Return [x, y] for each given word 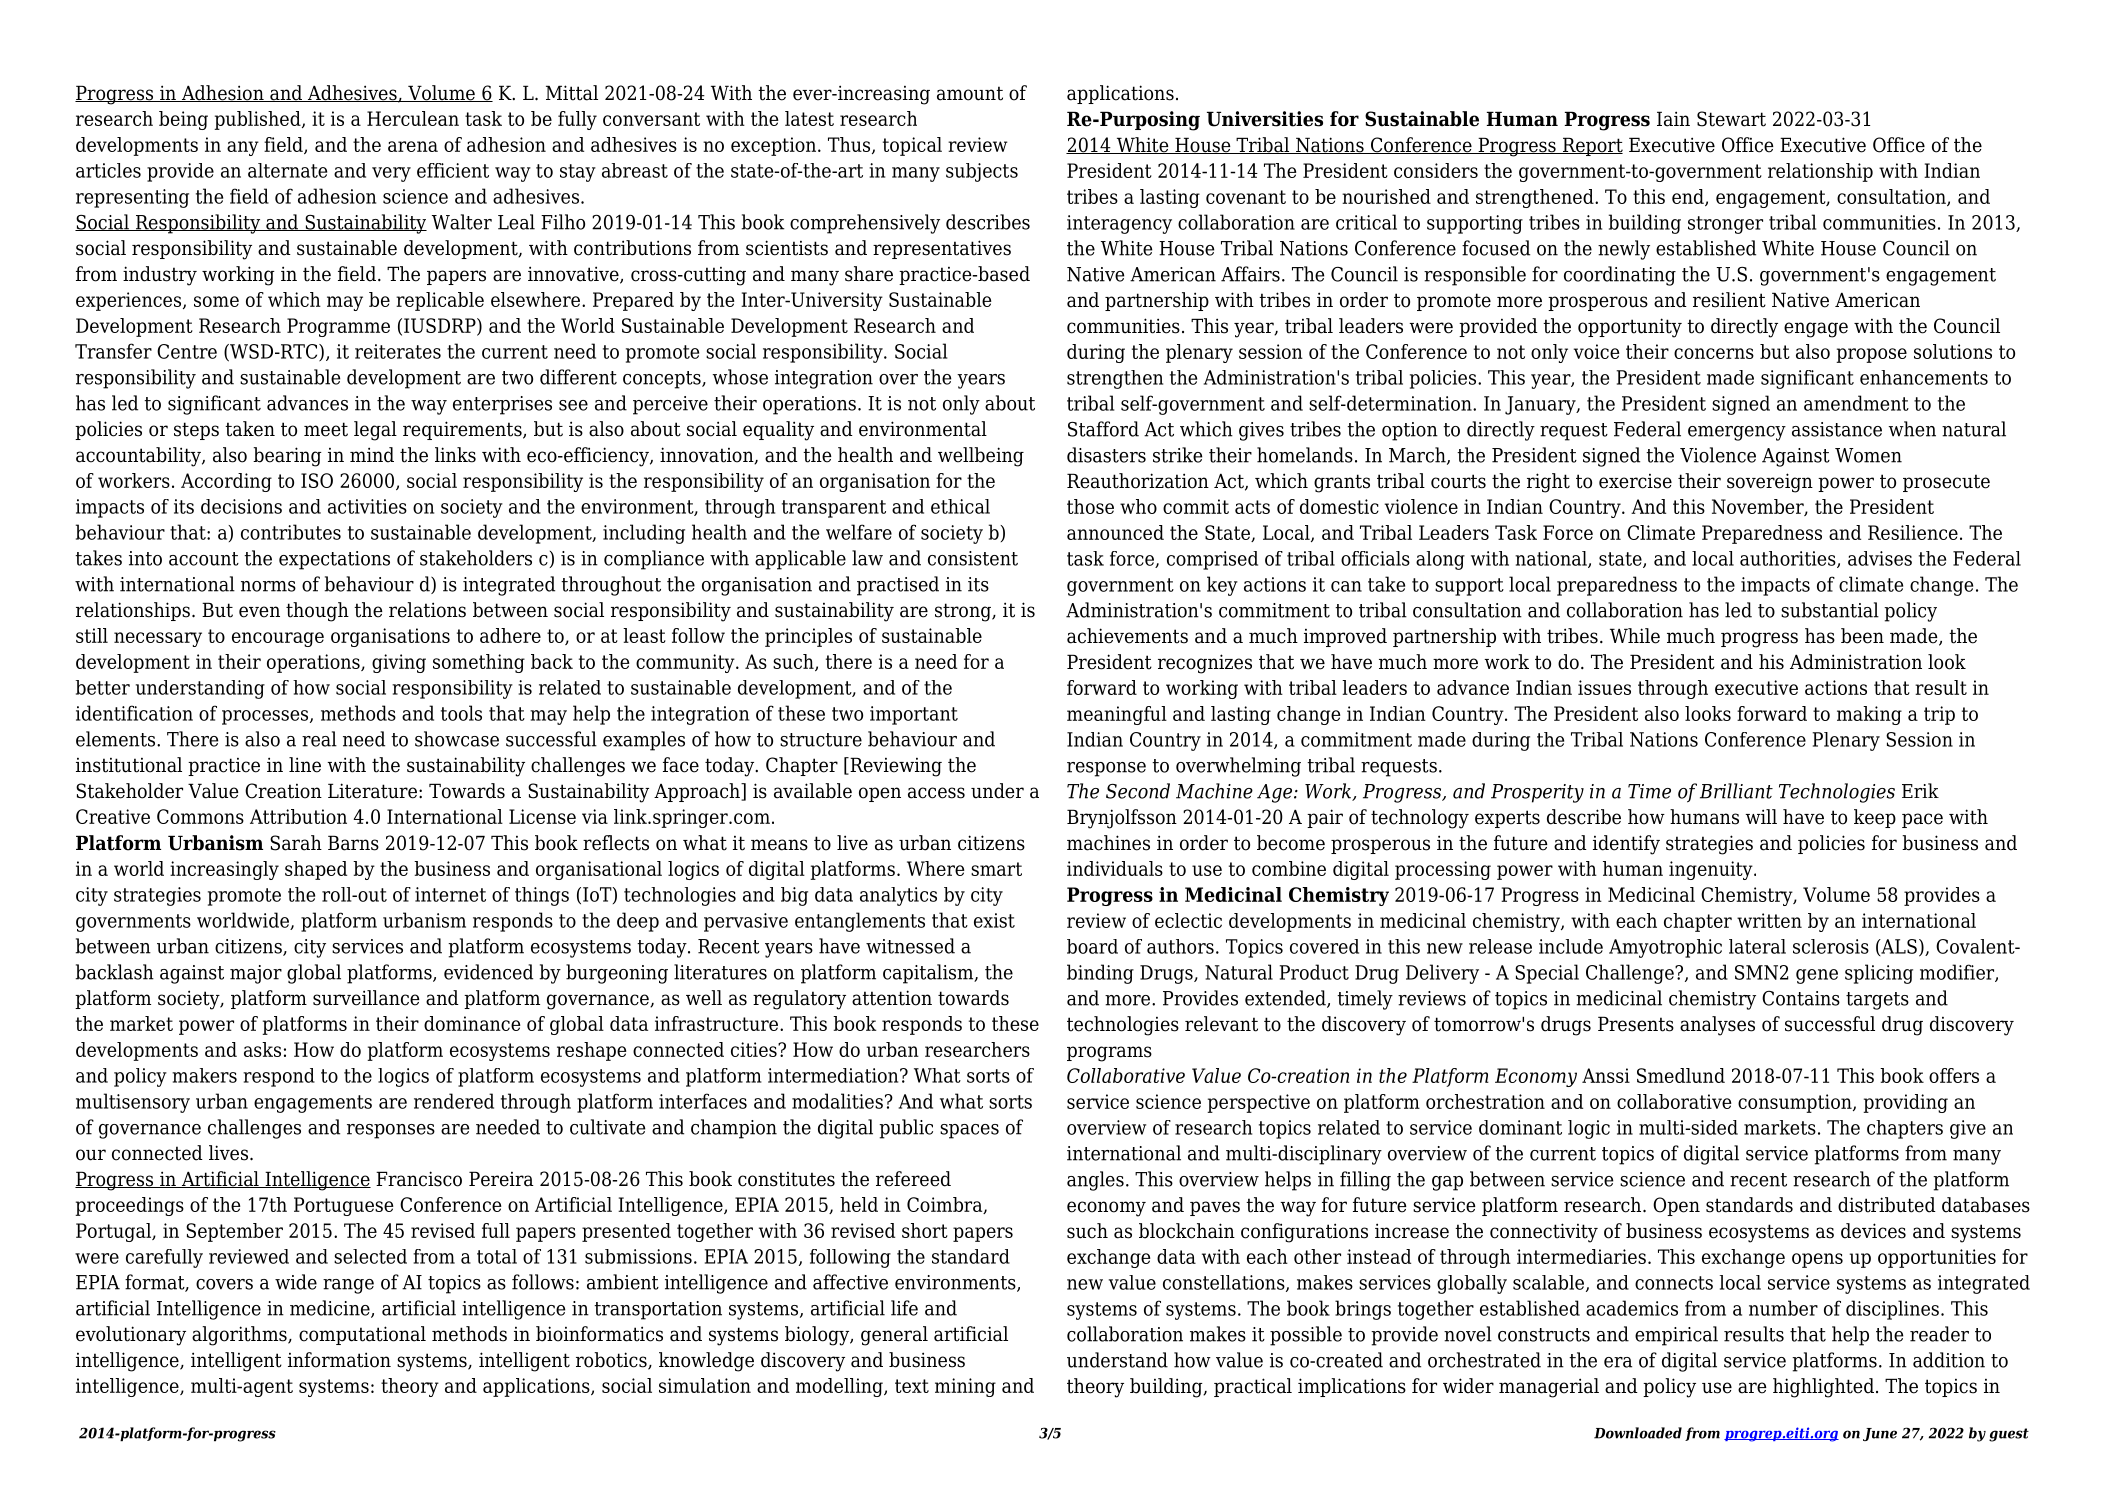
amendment [1856, 403]
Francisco [419, 1179]
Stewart [1731, 119]
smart [996, 869]
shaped [316, 870]
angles [1095, 1181]
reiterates [398, 351]
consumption [1796, 1103]
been [1862, 636]
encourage [278, 639]
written [1769, 920]
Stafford [1103, 429]
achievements [1127, 636]
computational [362, 1335]
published [258, 120]
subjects [982, 172]
